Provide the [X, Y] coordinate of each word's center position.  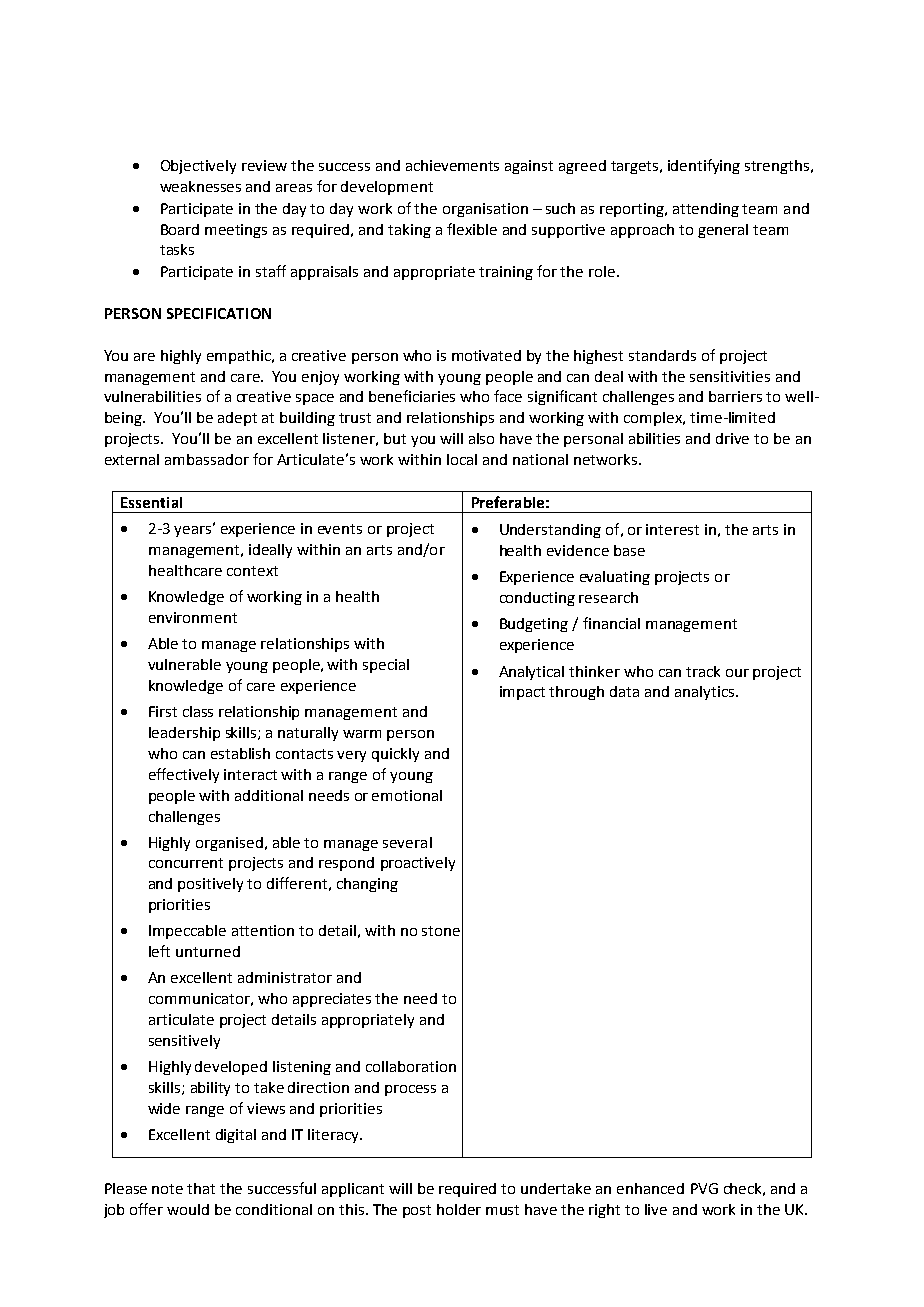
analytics [706, 693]
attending [706, 210]
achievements [452, 165]
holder [459, 1209]
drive [732, 438]
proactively [418, 864]
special [386, 666]
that [201, 1188]
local [462, 459]
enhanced [650, 1188]
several [407, 842]
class [198, 711]
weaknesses [200, 186]
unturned [208, 951]
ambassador [207, 459]
